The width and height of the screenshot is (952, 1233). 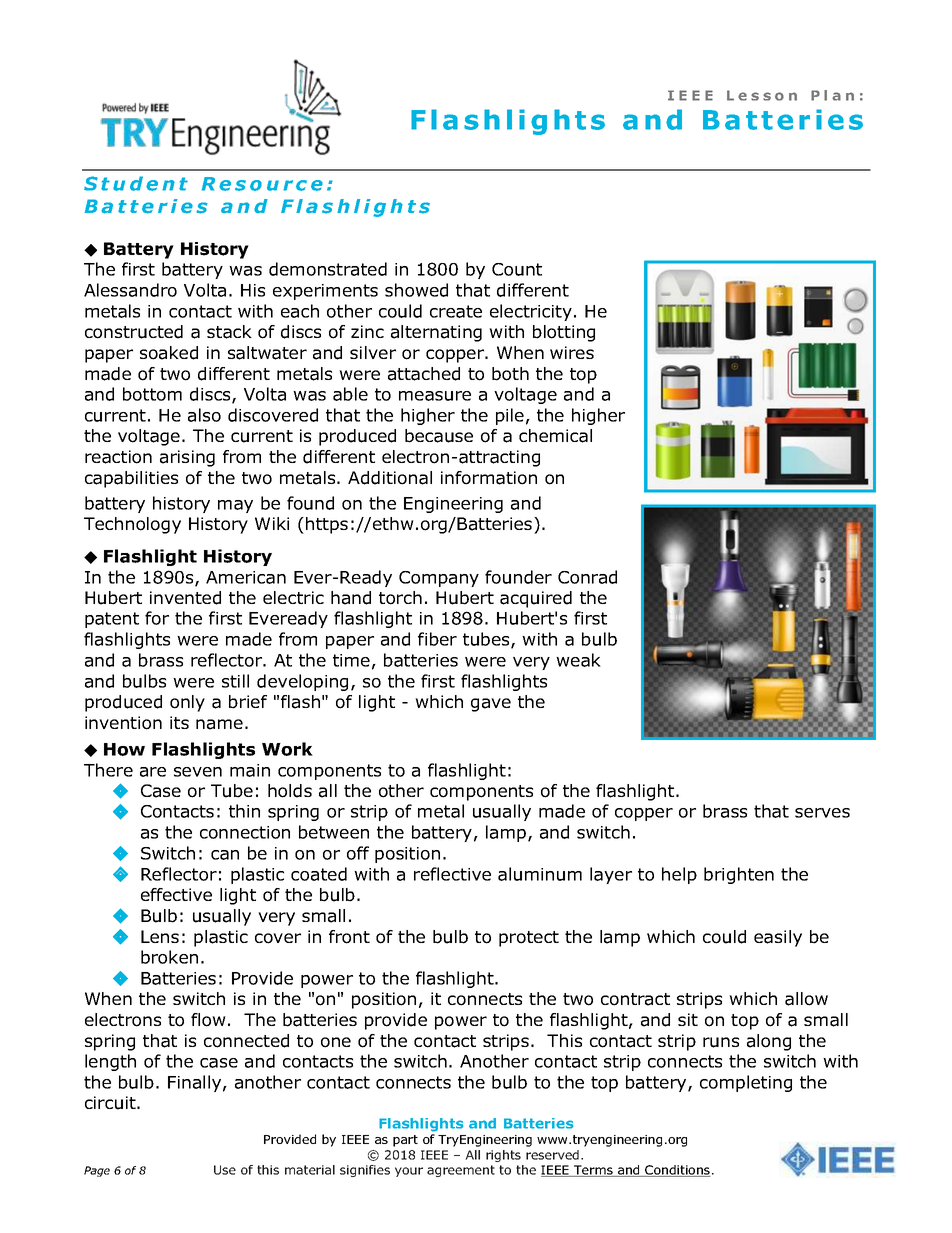 I want to click on gave, so click(x=491, y=705).
